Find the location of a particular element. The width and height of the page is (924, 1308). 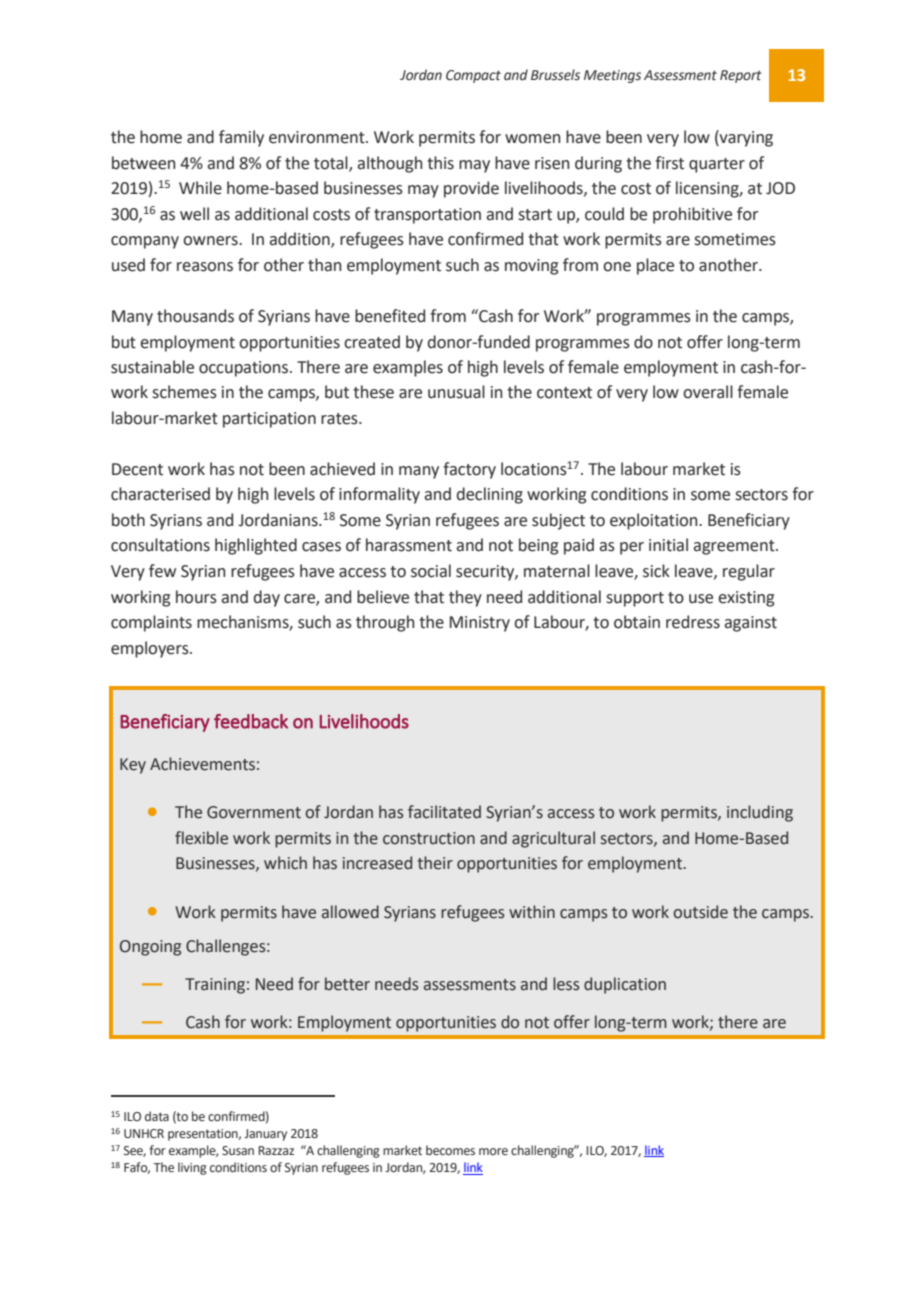

duplication is located at coordinates (625, 985).
